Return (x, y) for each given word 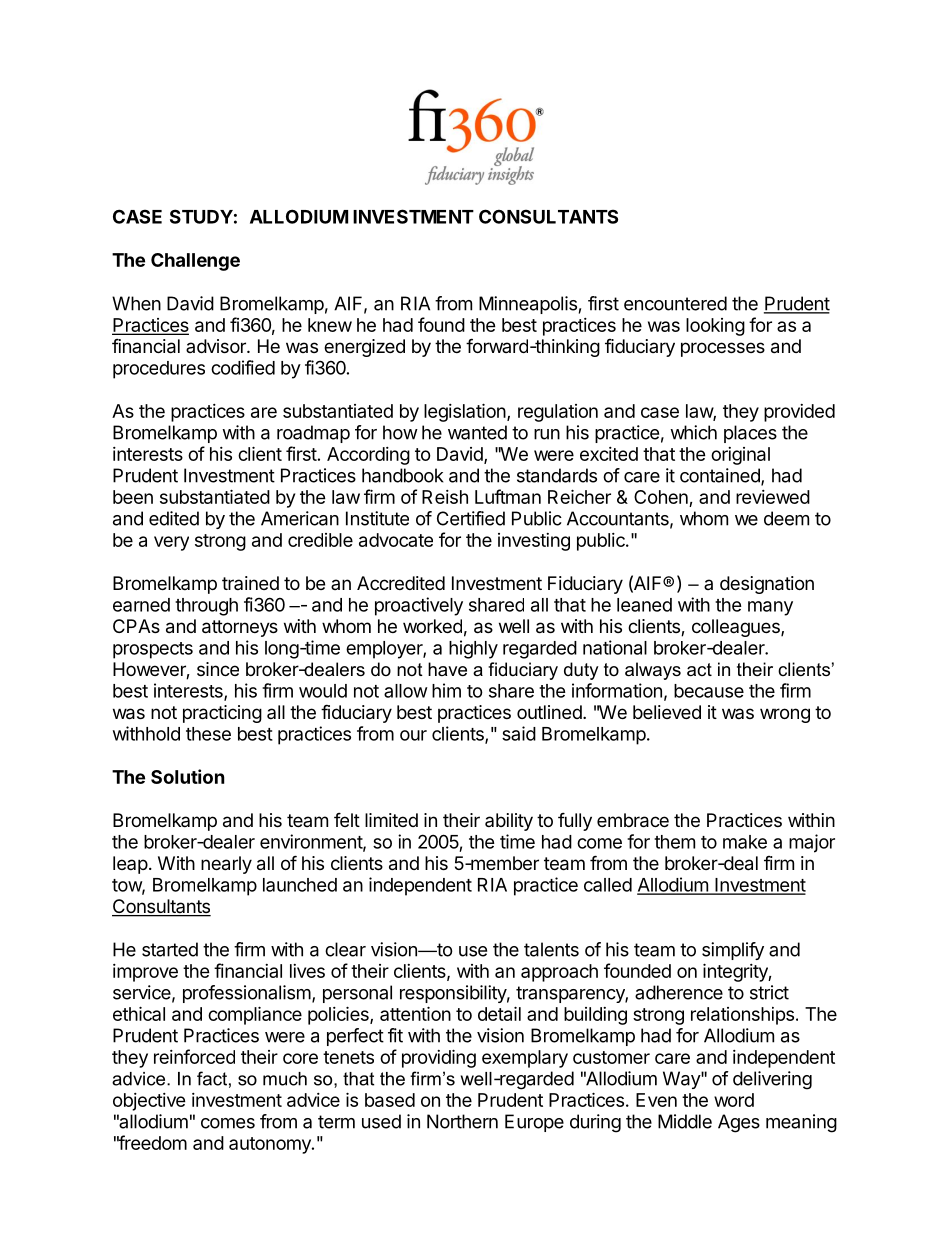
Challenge (195, 262)
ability (509, 822)
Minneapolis (528, 305)
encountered (675, 303)
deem (786, 518)
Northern (462, 1121)
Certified (471, 518)
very (171, 543)
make (745, 842)
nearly (226, 865)
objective (149, 1102)
